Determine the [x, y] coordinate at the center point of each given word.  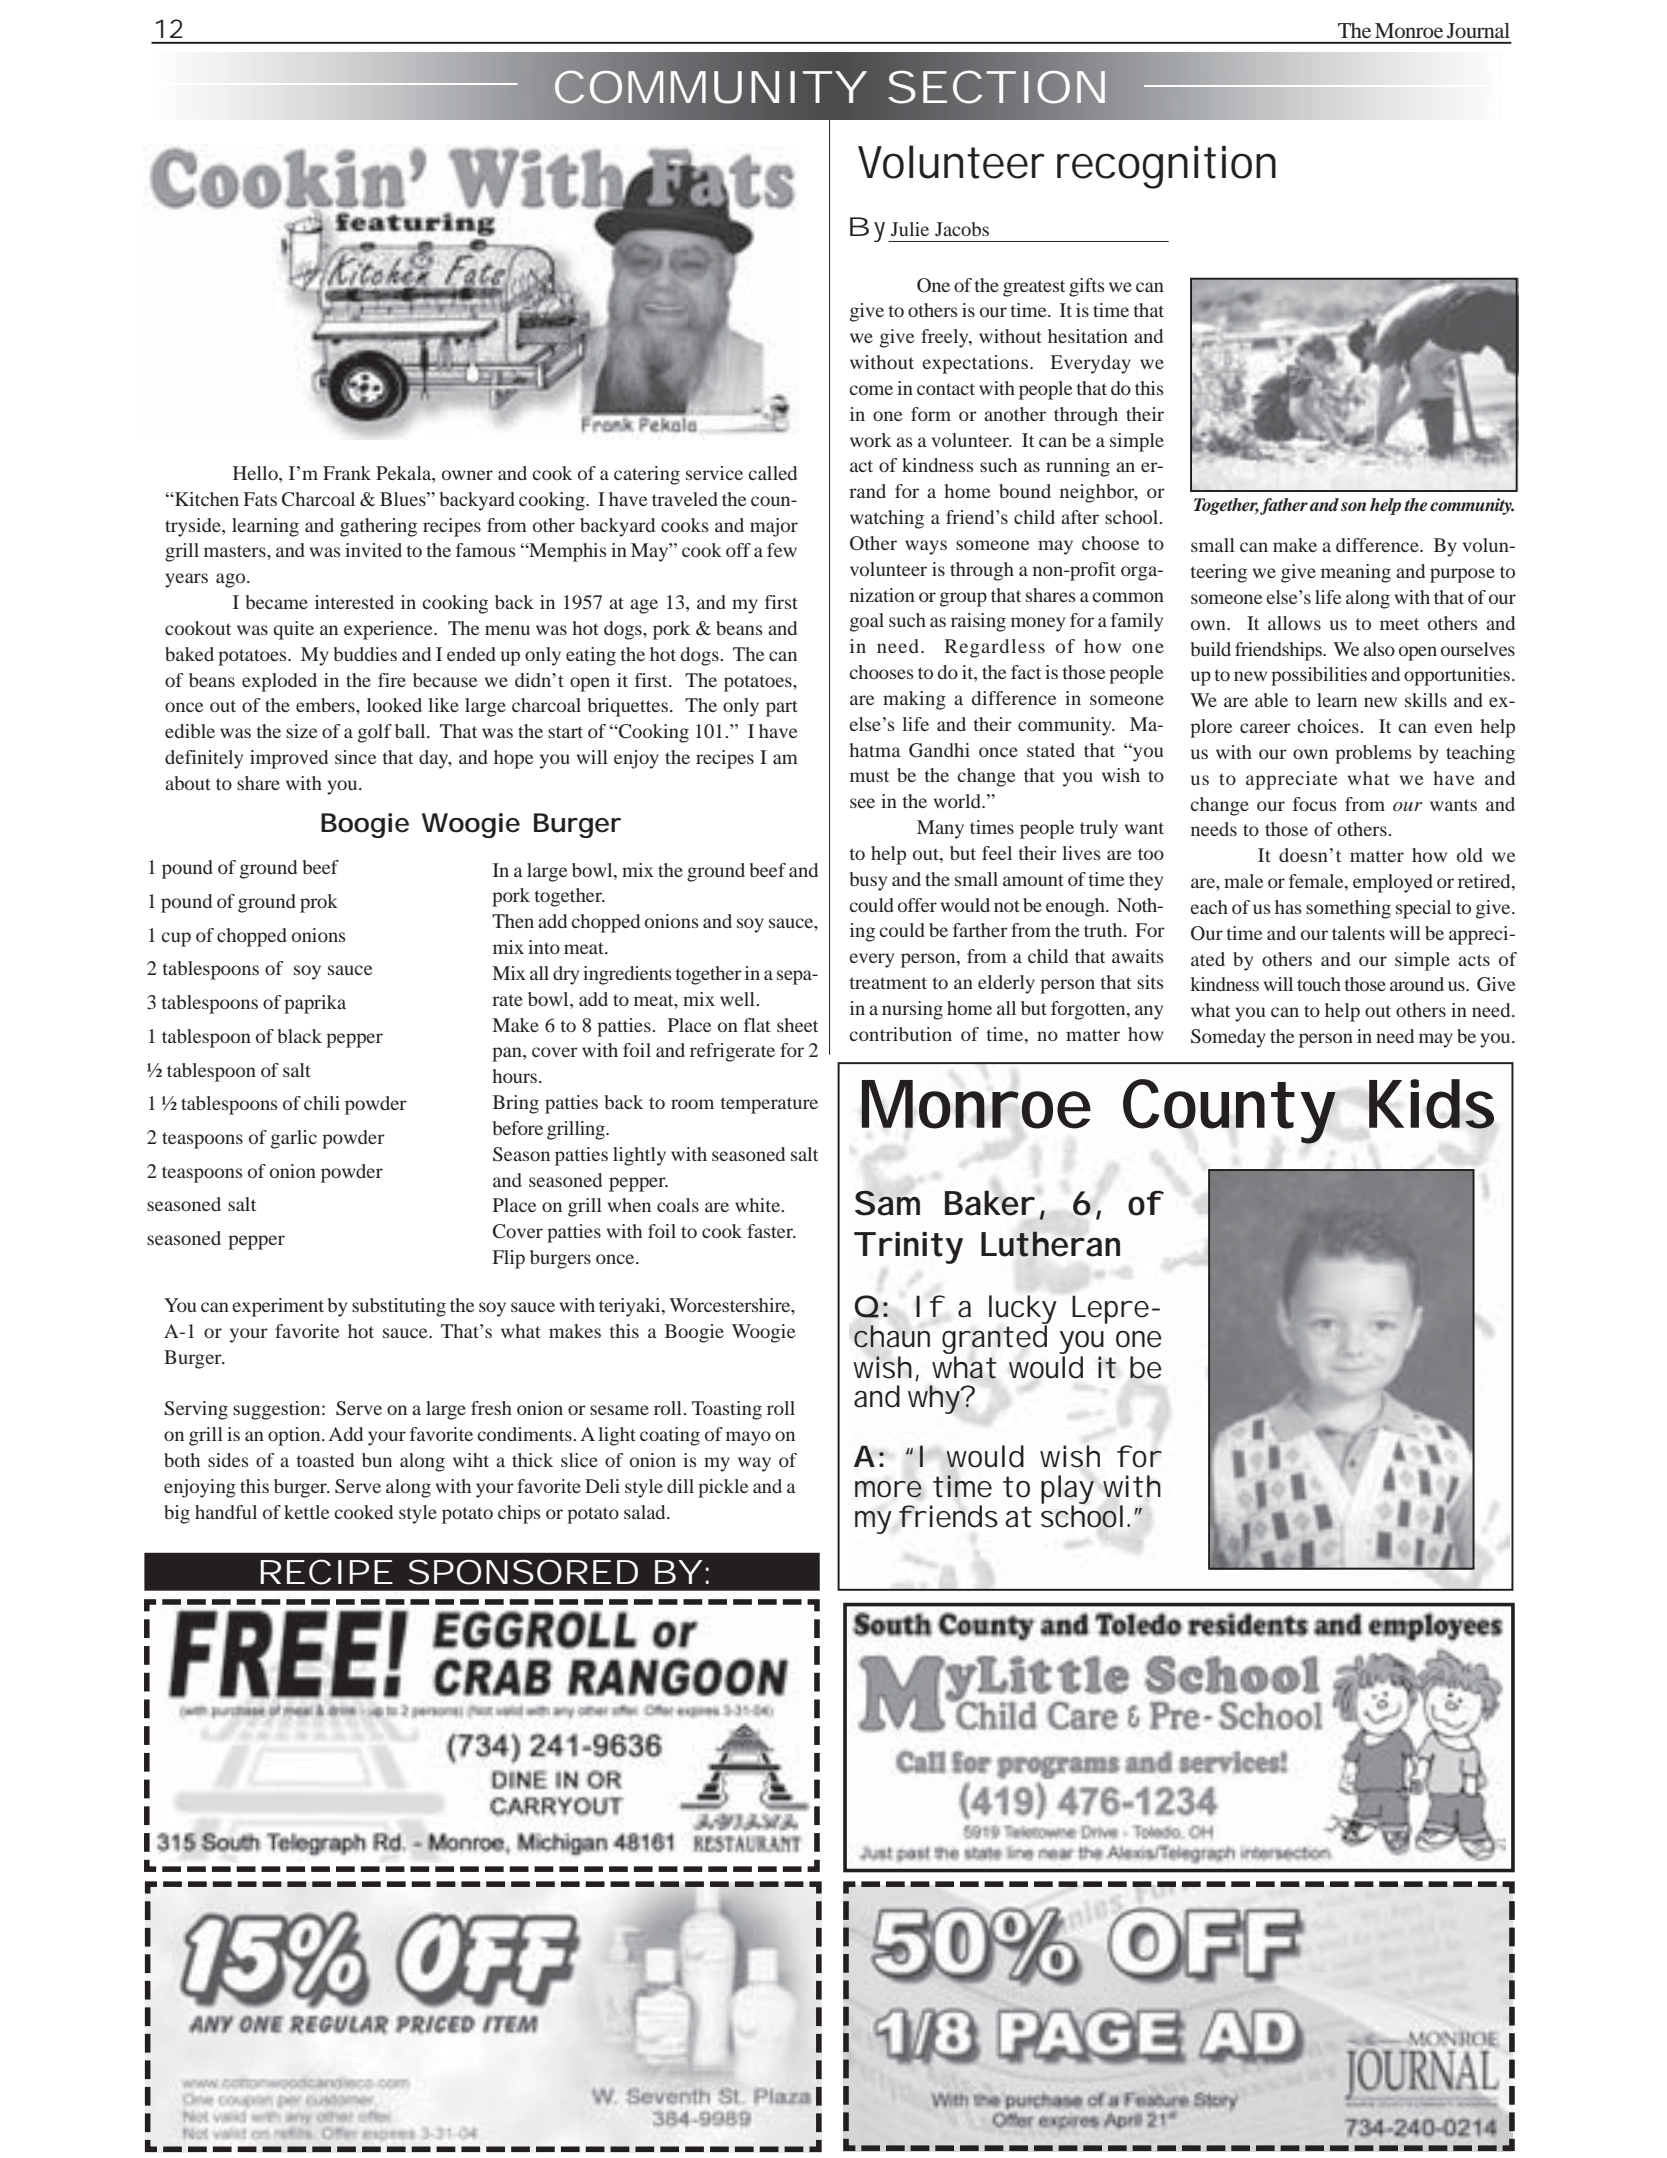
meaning [1356, 573]
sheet [797, 1025]
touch [1319, 984]
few [782, 550]
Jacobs [962, 229]
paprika [315, 1004]
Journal [1478, 30]
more [888, 1489]
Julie [910, 229]
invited [373, 550]
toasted [325, 1460]
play [1067, 1491]
